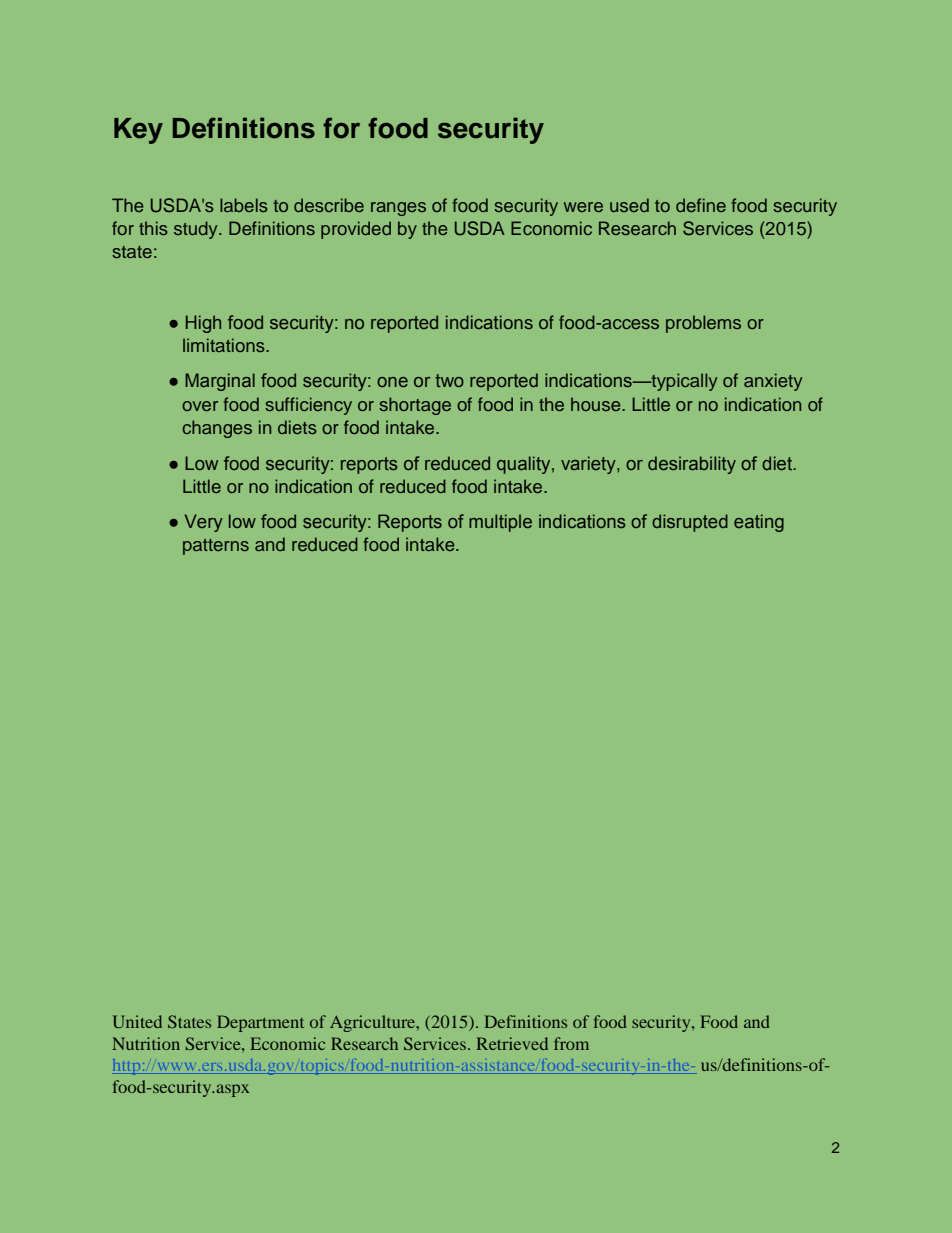  What do you see at coordinates (690, 523) in the screenshot?
I see `disrupted` at bounding box center [690, 523].
